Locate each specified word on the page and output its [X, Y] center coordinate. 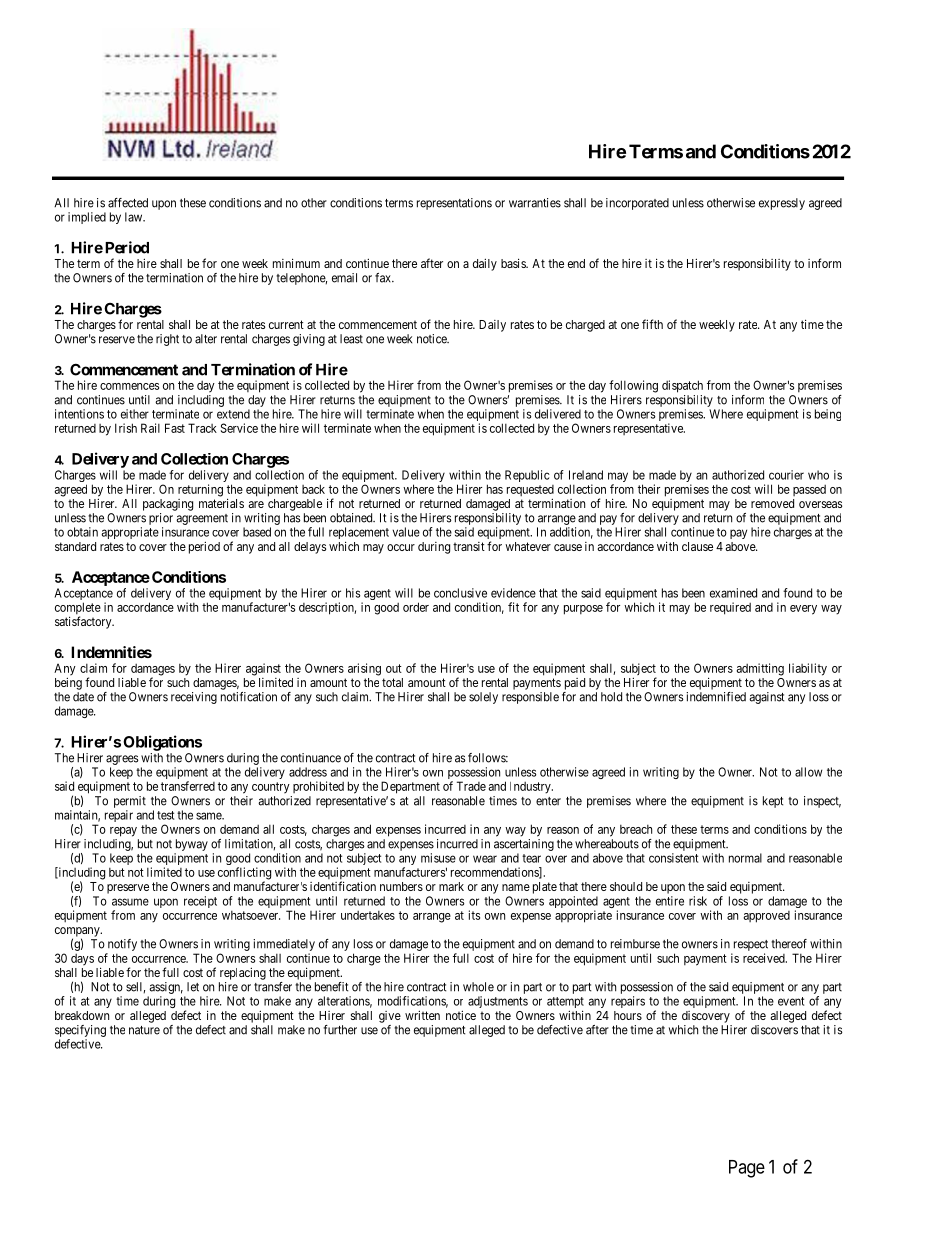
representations [454, 204]
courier [786, 475]
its [474, 915]
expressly [782, 204]
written [422, 1015]
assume [130, 902]
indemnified [716, 697]
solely [483, 698]
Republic [527, 476]
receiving [194, 698]
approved [767, 917]
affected [128, 203]
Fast [175, 428]
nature [144, 1030]
